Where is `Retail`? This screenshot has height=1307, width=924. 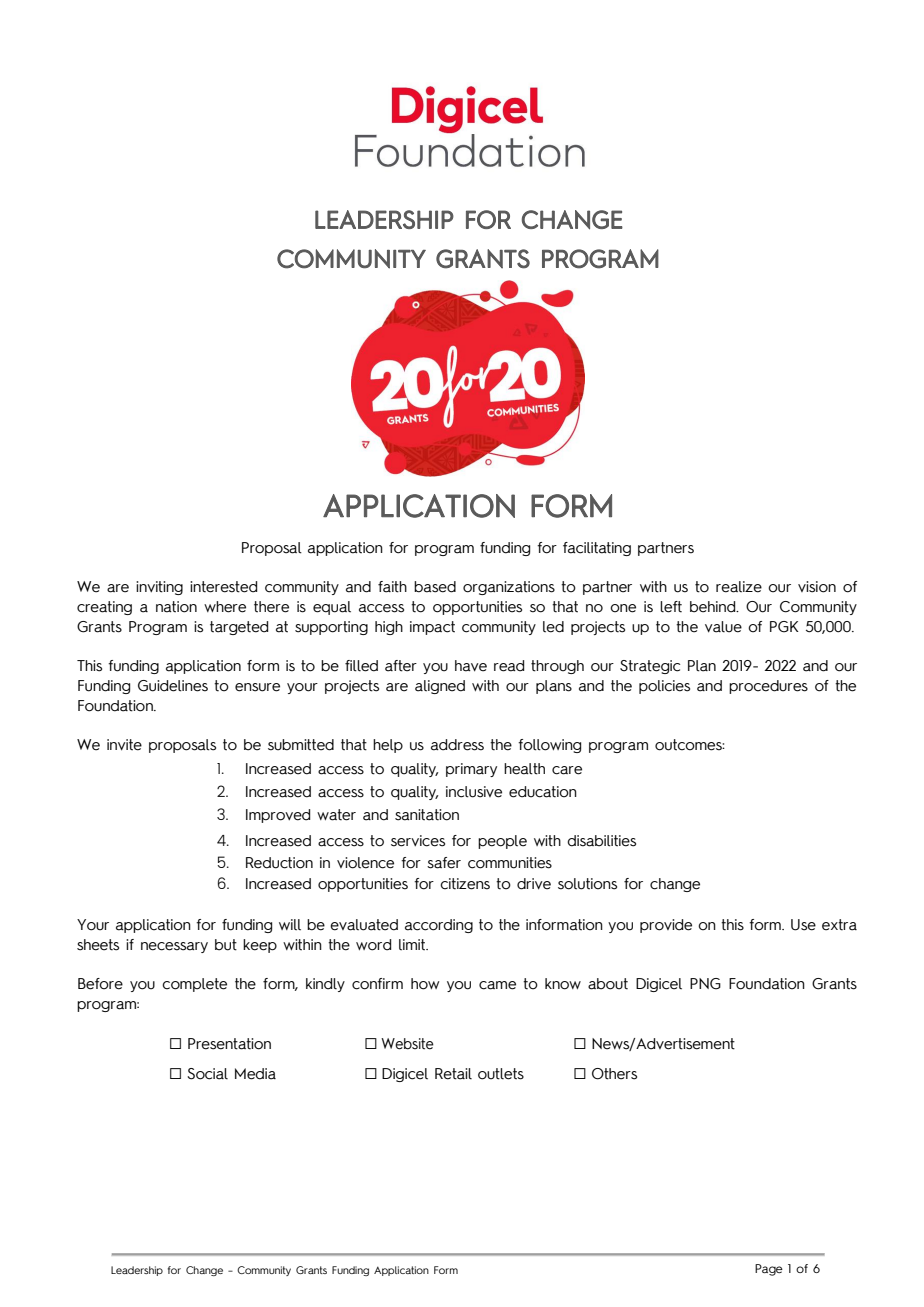 Retail is located at coordinates (453, 1074).
